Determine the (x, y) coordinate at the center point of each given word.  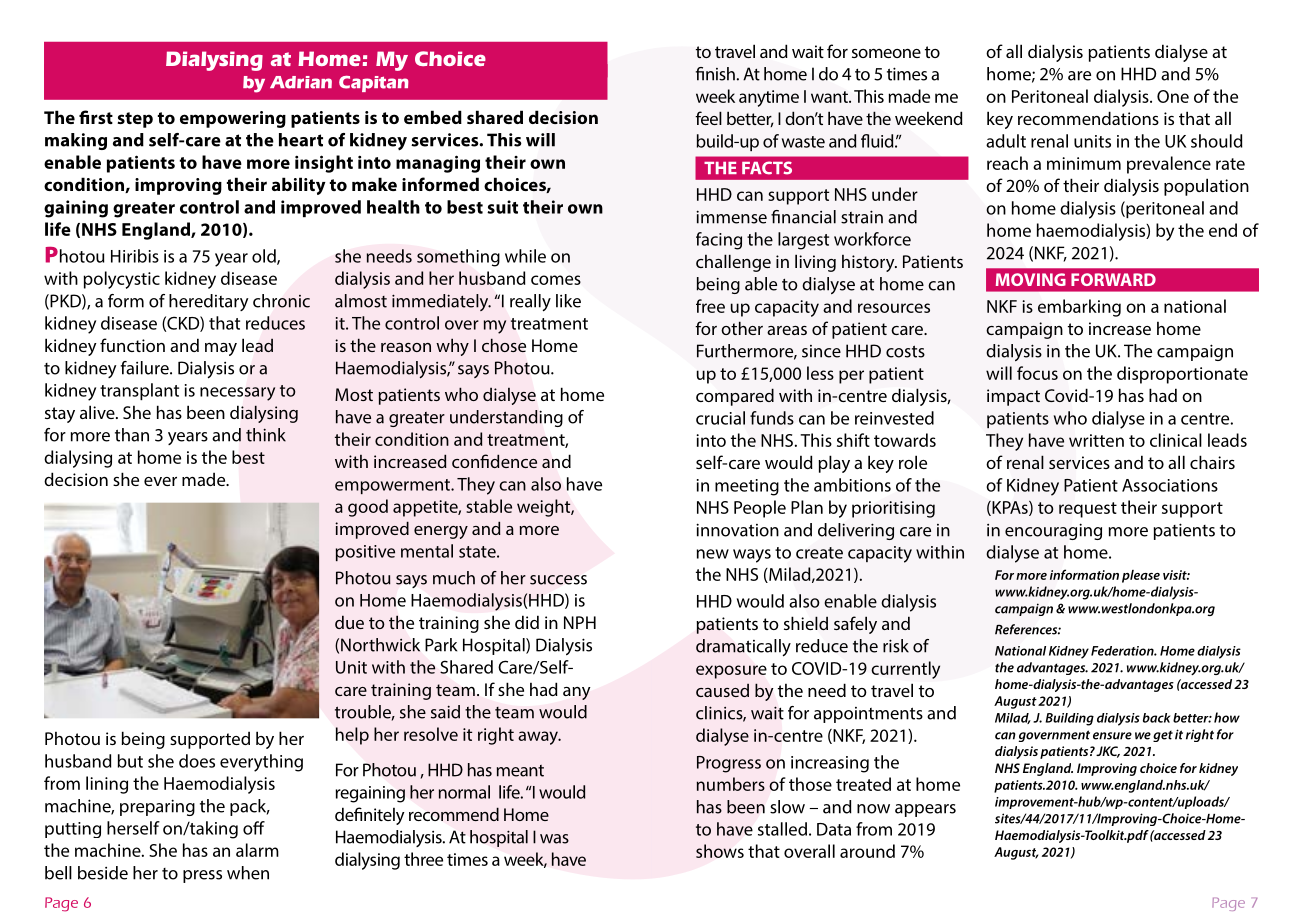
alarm (257, 850)
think (266, 435)
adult (1006, 141)
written (1096, 440)
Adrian (301, 82)
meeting (747, 487)
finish (715, 74)
